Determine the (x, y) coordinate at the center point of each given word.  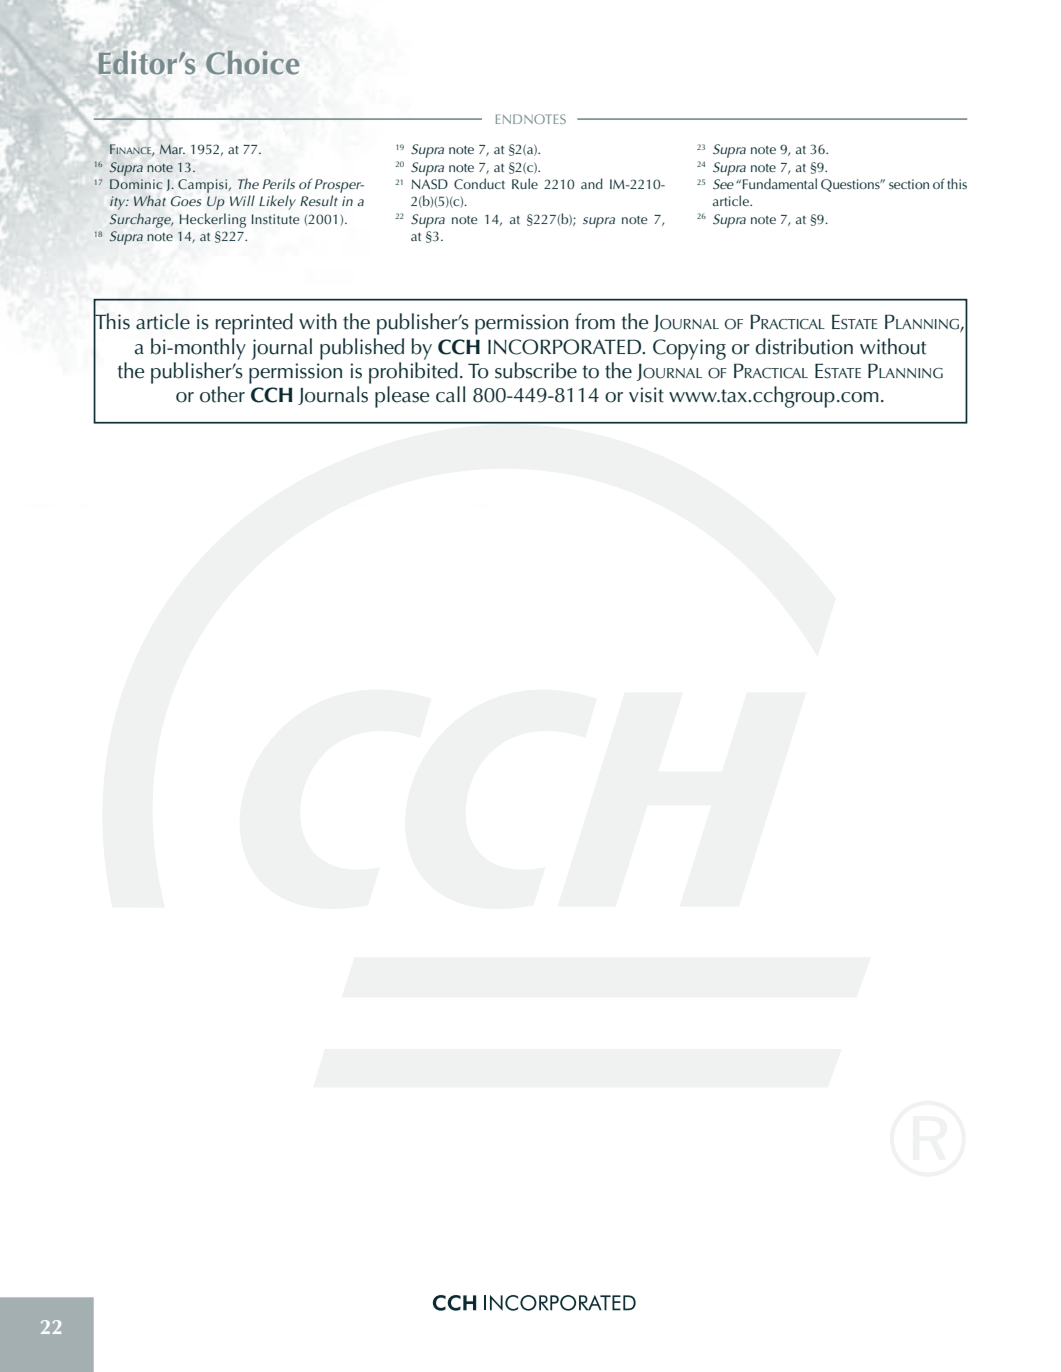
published (362, 349)
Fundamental (780, 183)
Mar (172, 149)
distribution (804, 346)
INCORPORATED (566, 347)
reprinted (254, 324)
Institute (275, 219)
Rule (525, 183)
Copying (689, 349)
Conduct (479, 184)
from (595, 321)
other (222, 394)
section (909, 184)
